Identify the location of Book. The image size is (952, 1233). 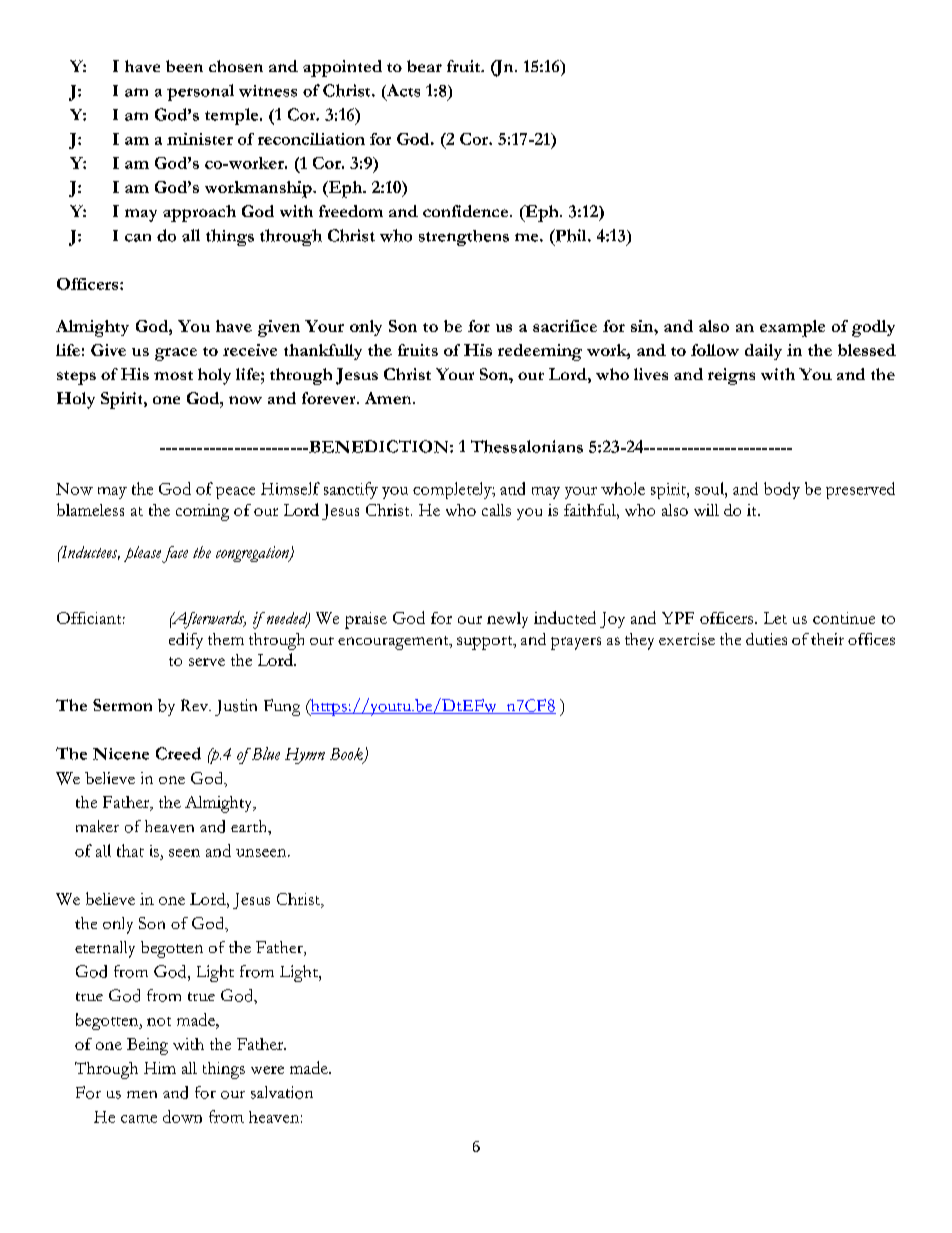
(347, 755).
